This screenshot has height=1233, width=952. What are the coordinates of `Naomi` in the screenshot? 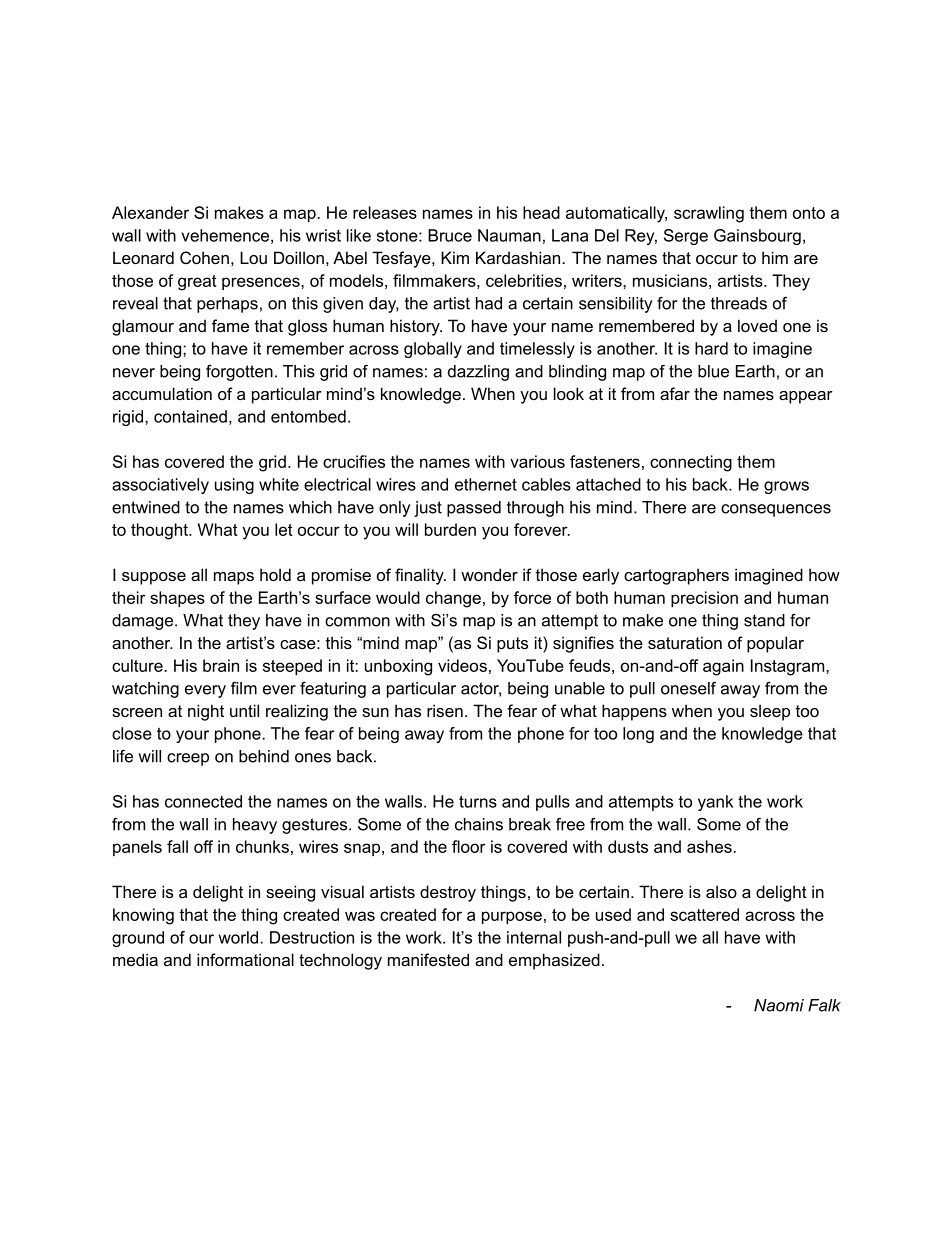 It's located at (779, 1005).
